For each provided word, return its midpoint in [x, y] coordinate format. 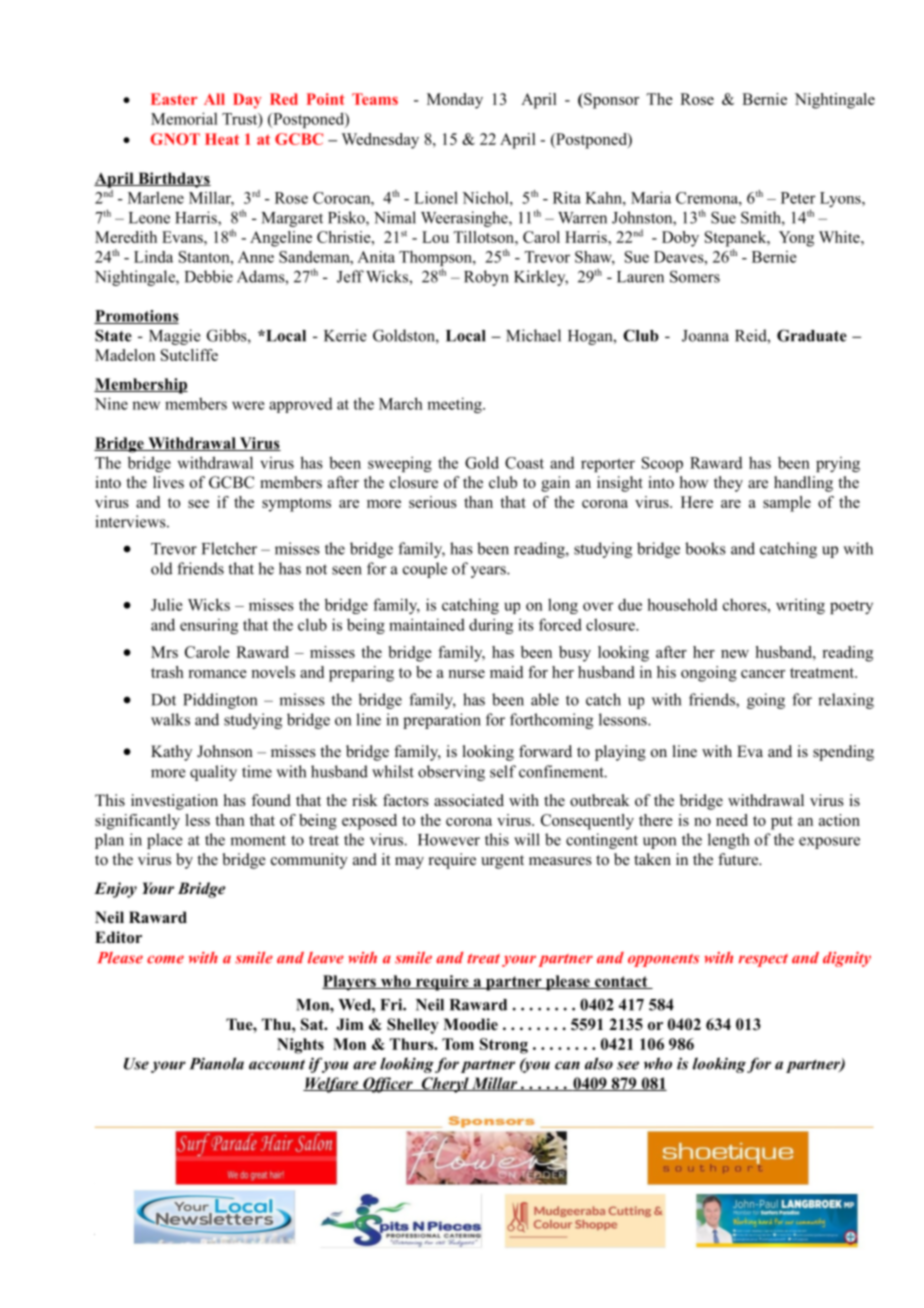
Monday [455, 101]
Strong [504, 1046]
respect [763, 960]
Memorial [184, 118]
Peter [798, 198]
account [277, 1064]
